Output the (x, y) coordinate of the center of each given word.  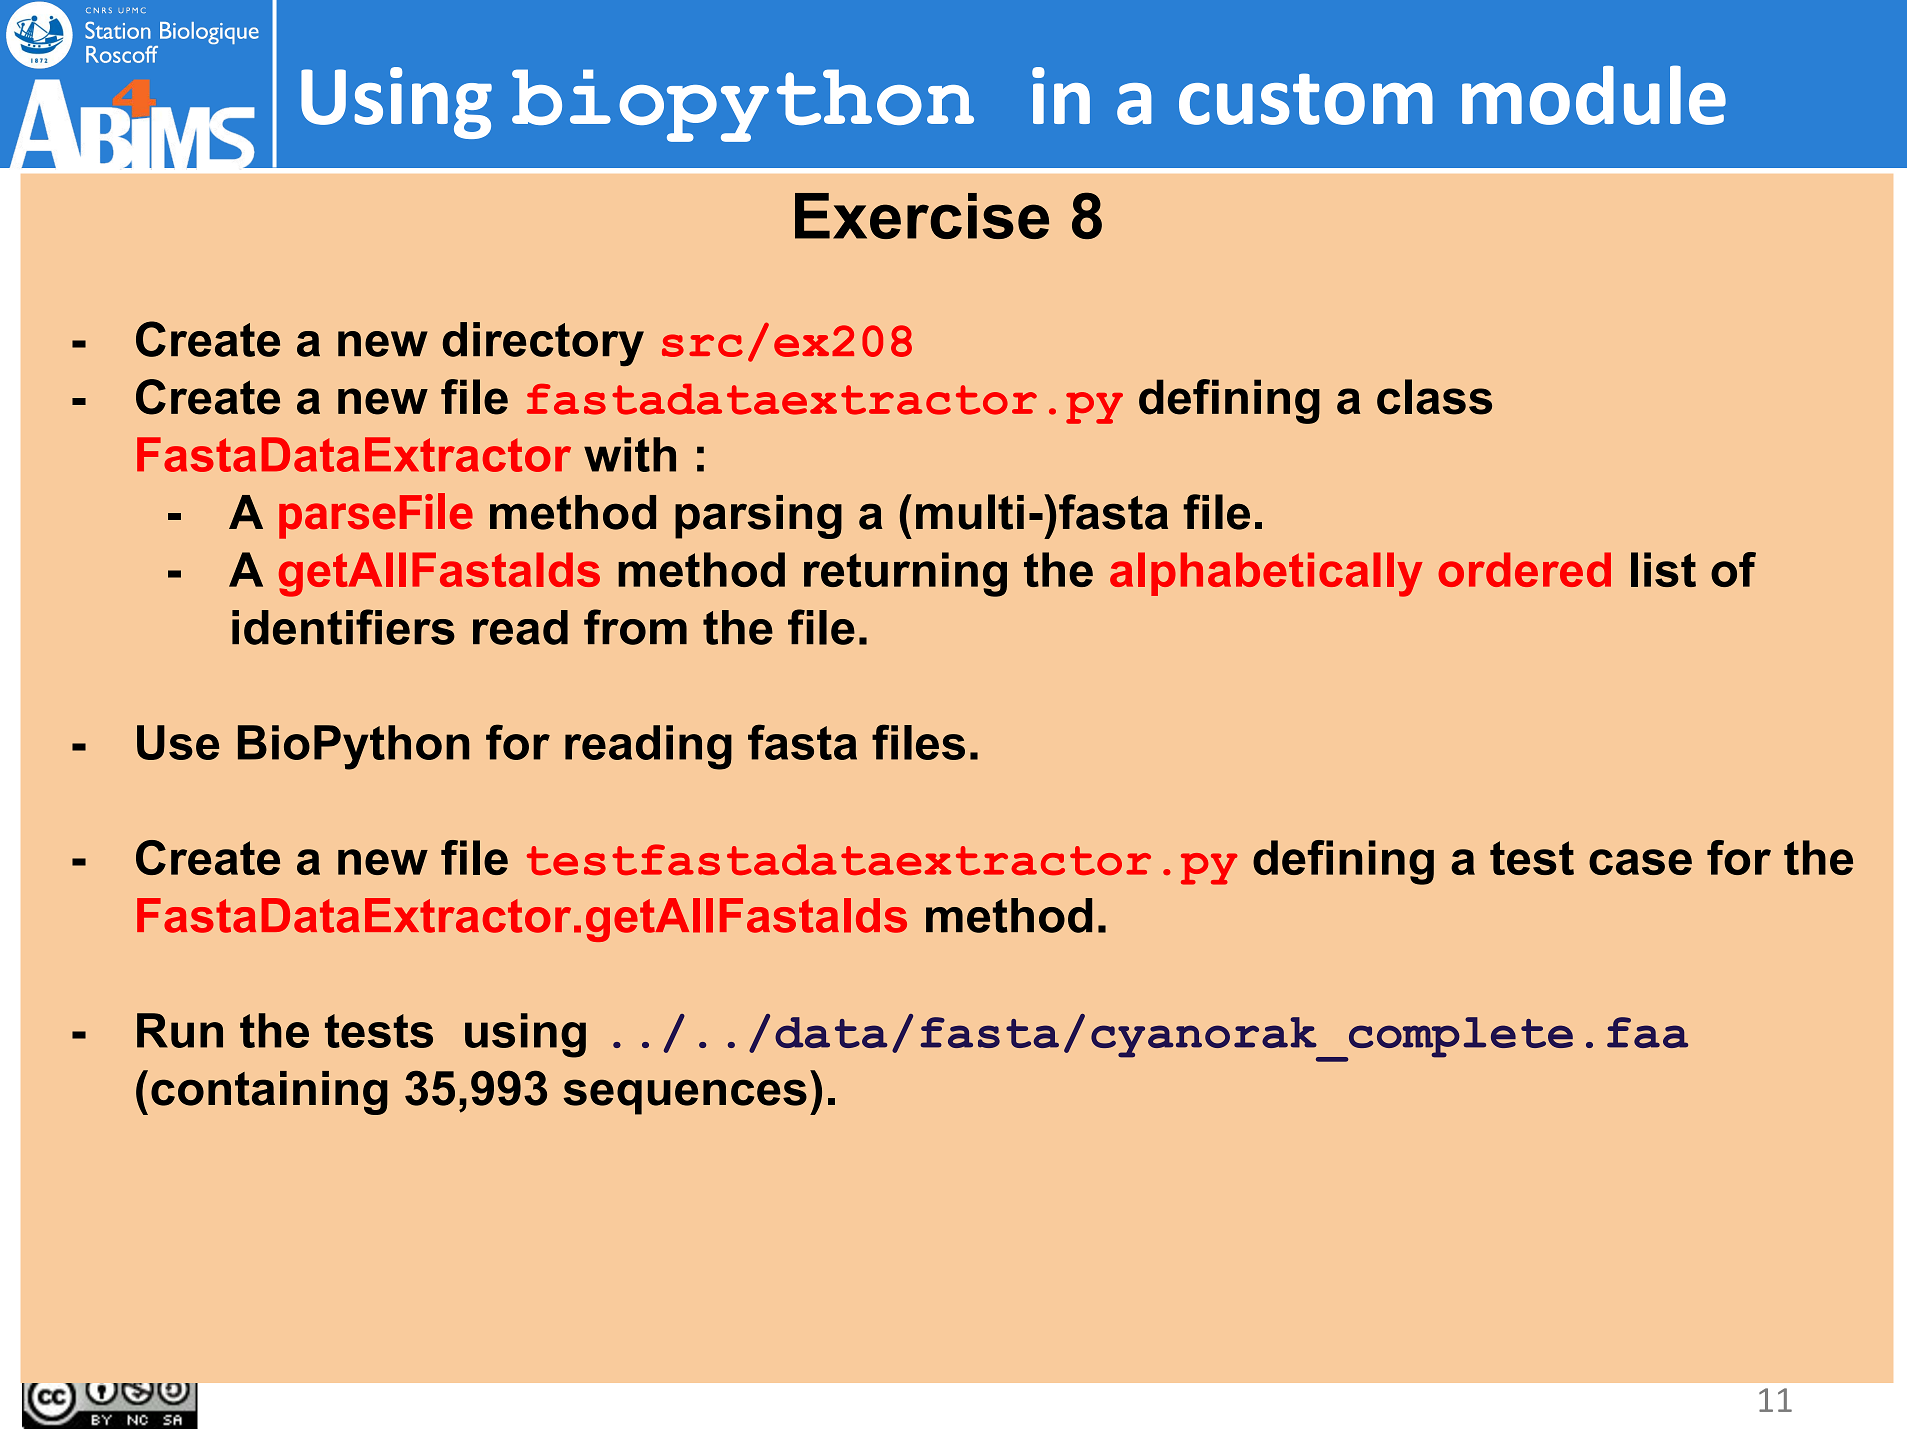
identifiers (343, 627)
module (1594, 95)
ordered (1524, 569)
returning (905, 574)
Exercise (922, 216)
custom (1306, 99)
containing (269, 1093)
